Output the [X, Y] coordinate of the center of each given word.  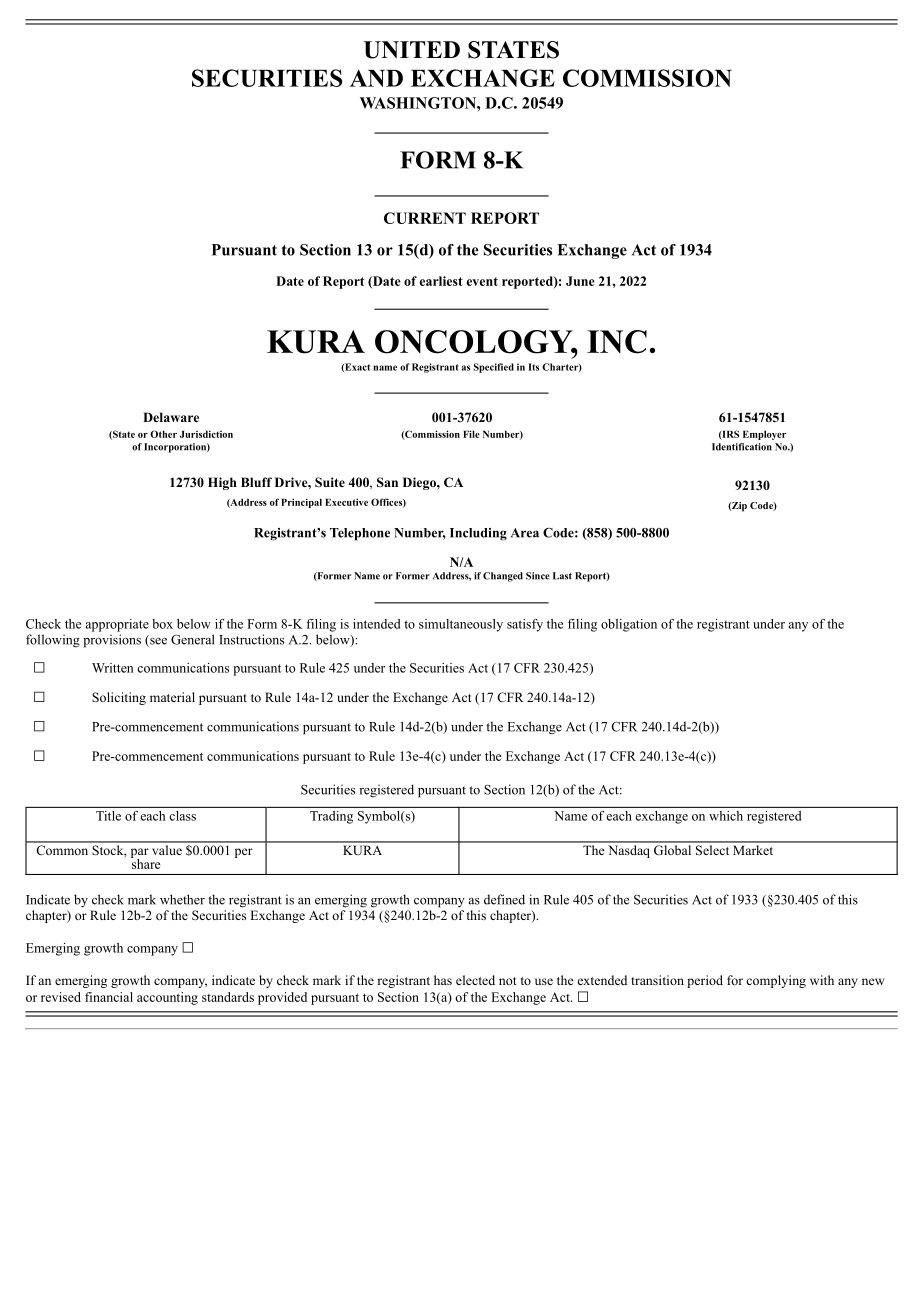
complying [776, 981]
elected [475, 980]
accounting [167, 998]
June [580, 281]
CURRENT [425, 218]
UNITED [412, 50]
